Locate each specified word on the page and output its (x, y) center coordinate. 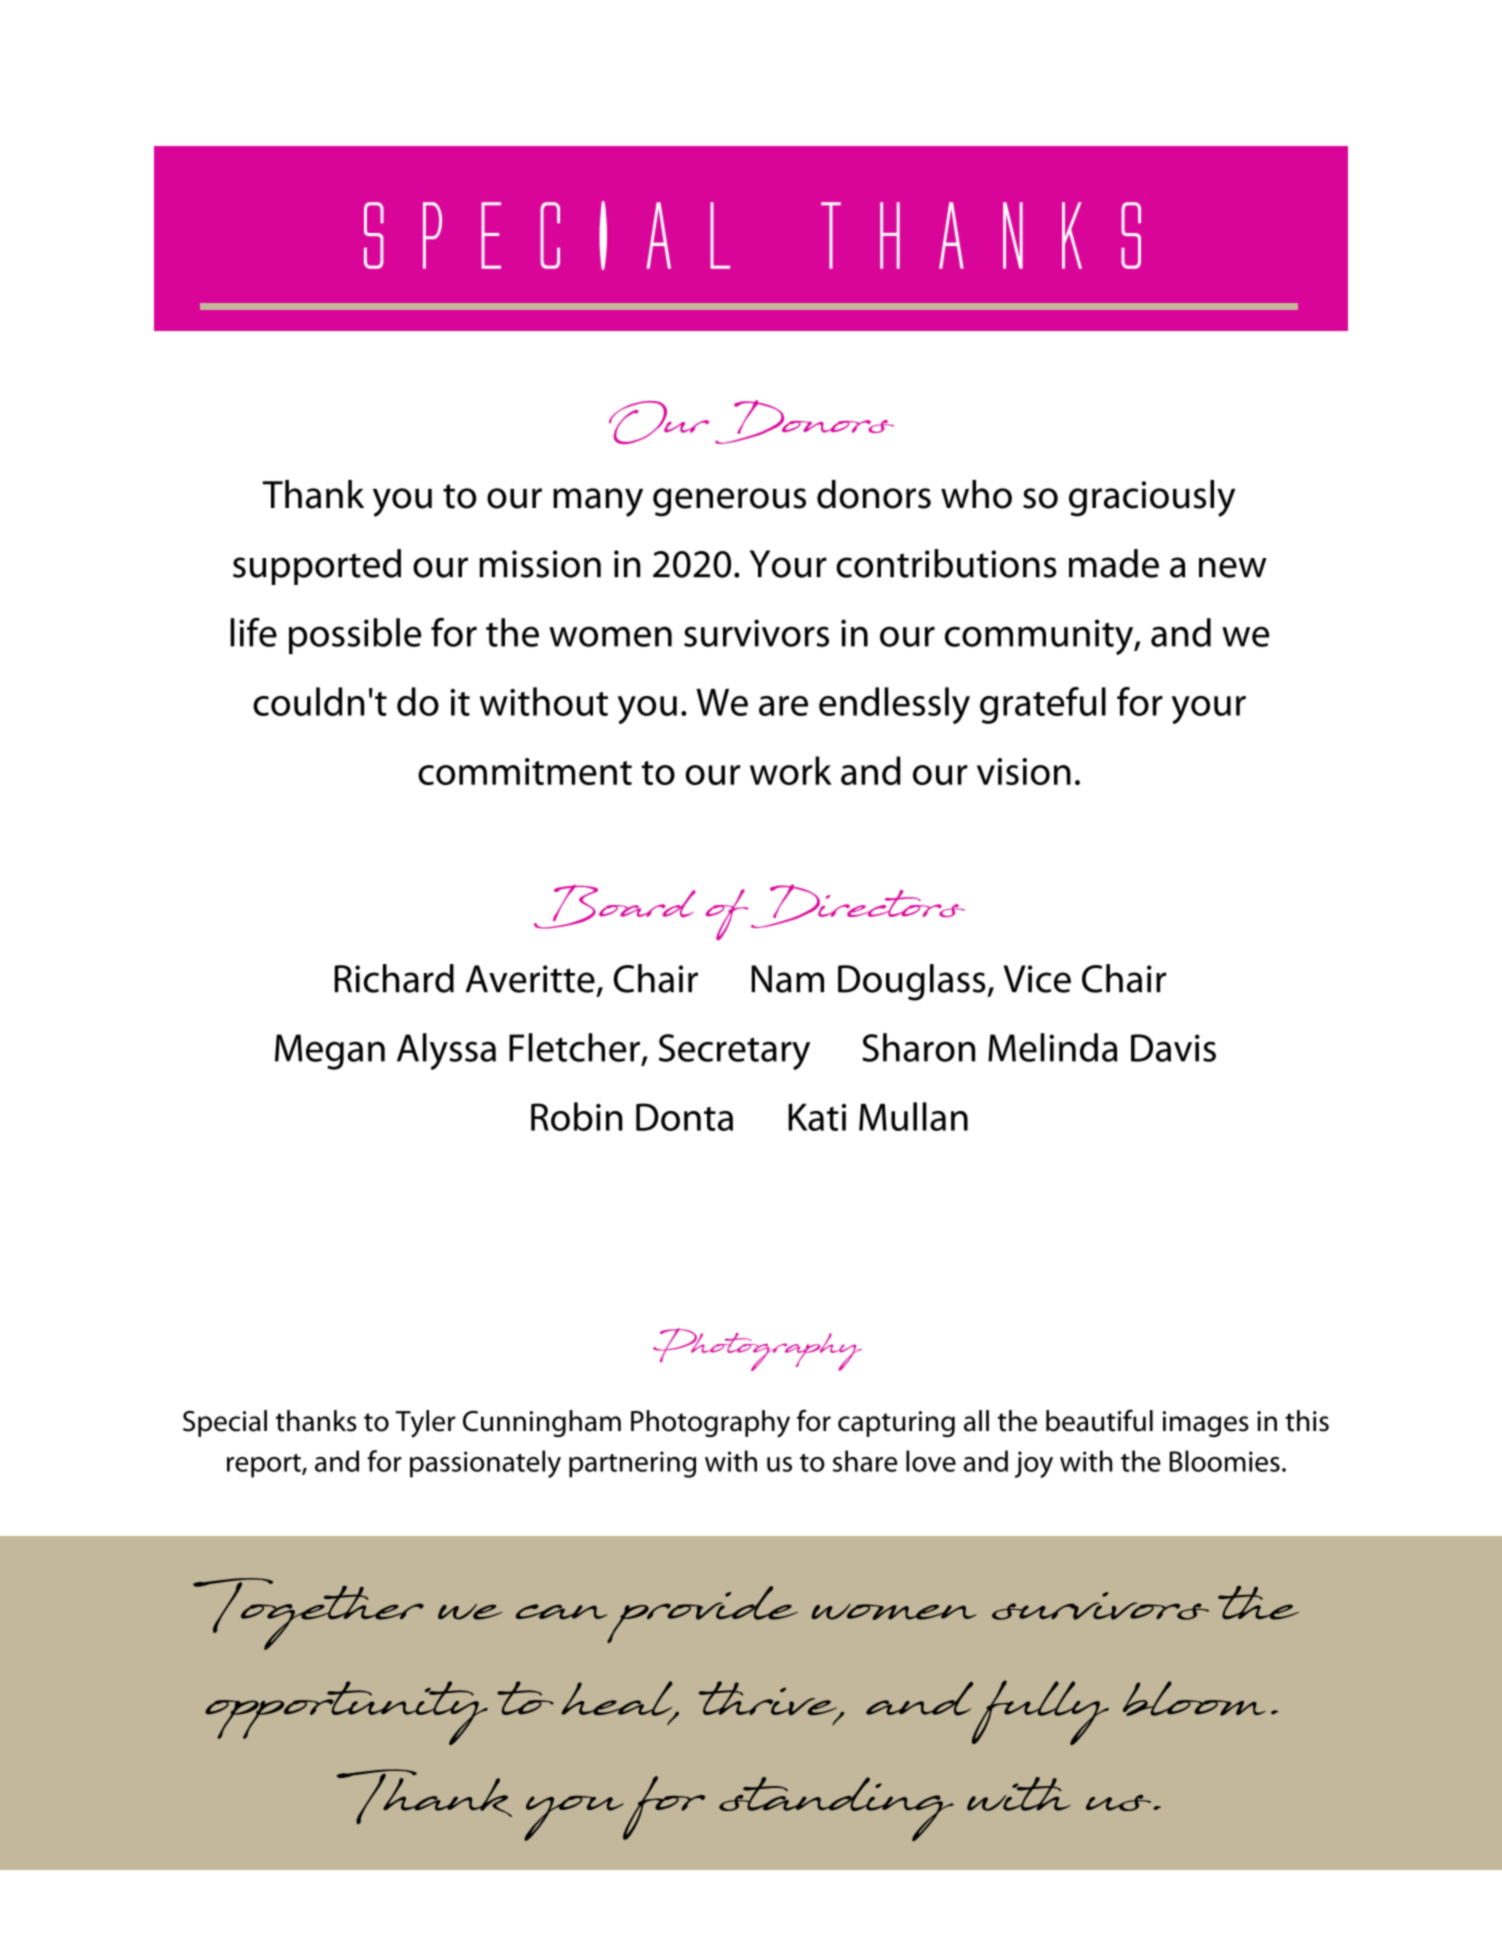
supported (317, 567)
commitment (525, 771)
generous (729, 502)
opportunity (346, 1713)
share (865, 1461)
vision (1024, 771)
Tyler (425, 1424)
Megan (330, 1052)
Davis (1173, 1048)
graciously (1152, 498)
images (1206, 1424)
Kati (817, 1117)
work (791, 770)
